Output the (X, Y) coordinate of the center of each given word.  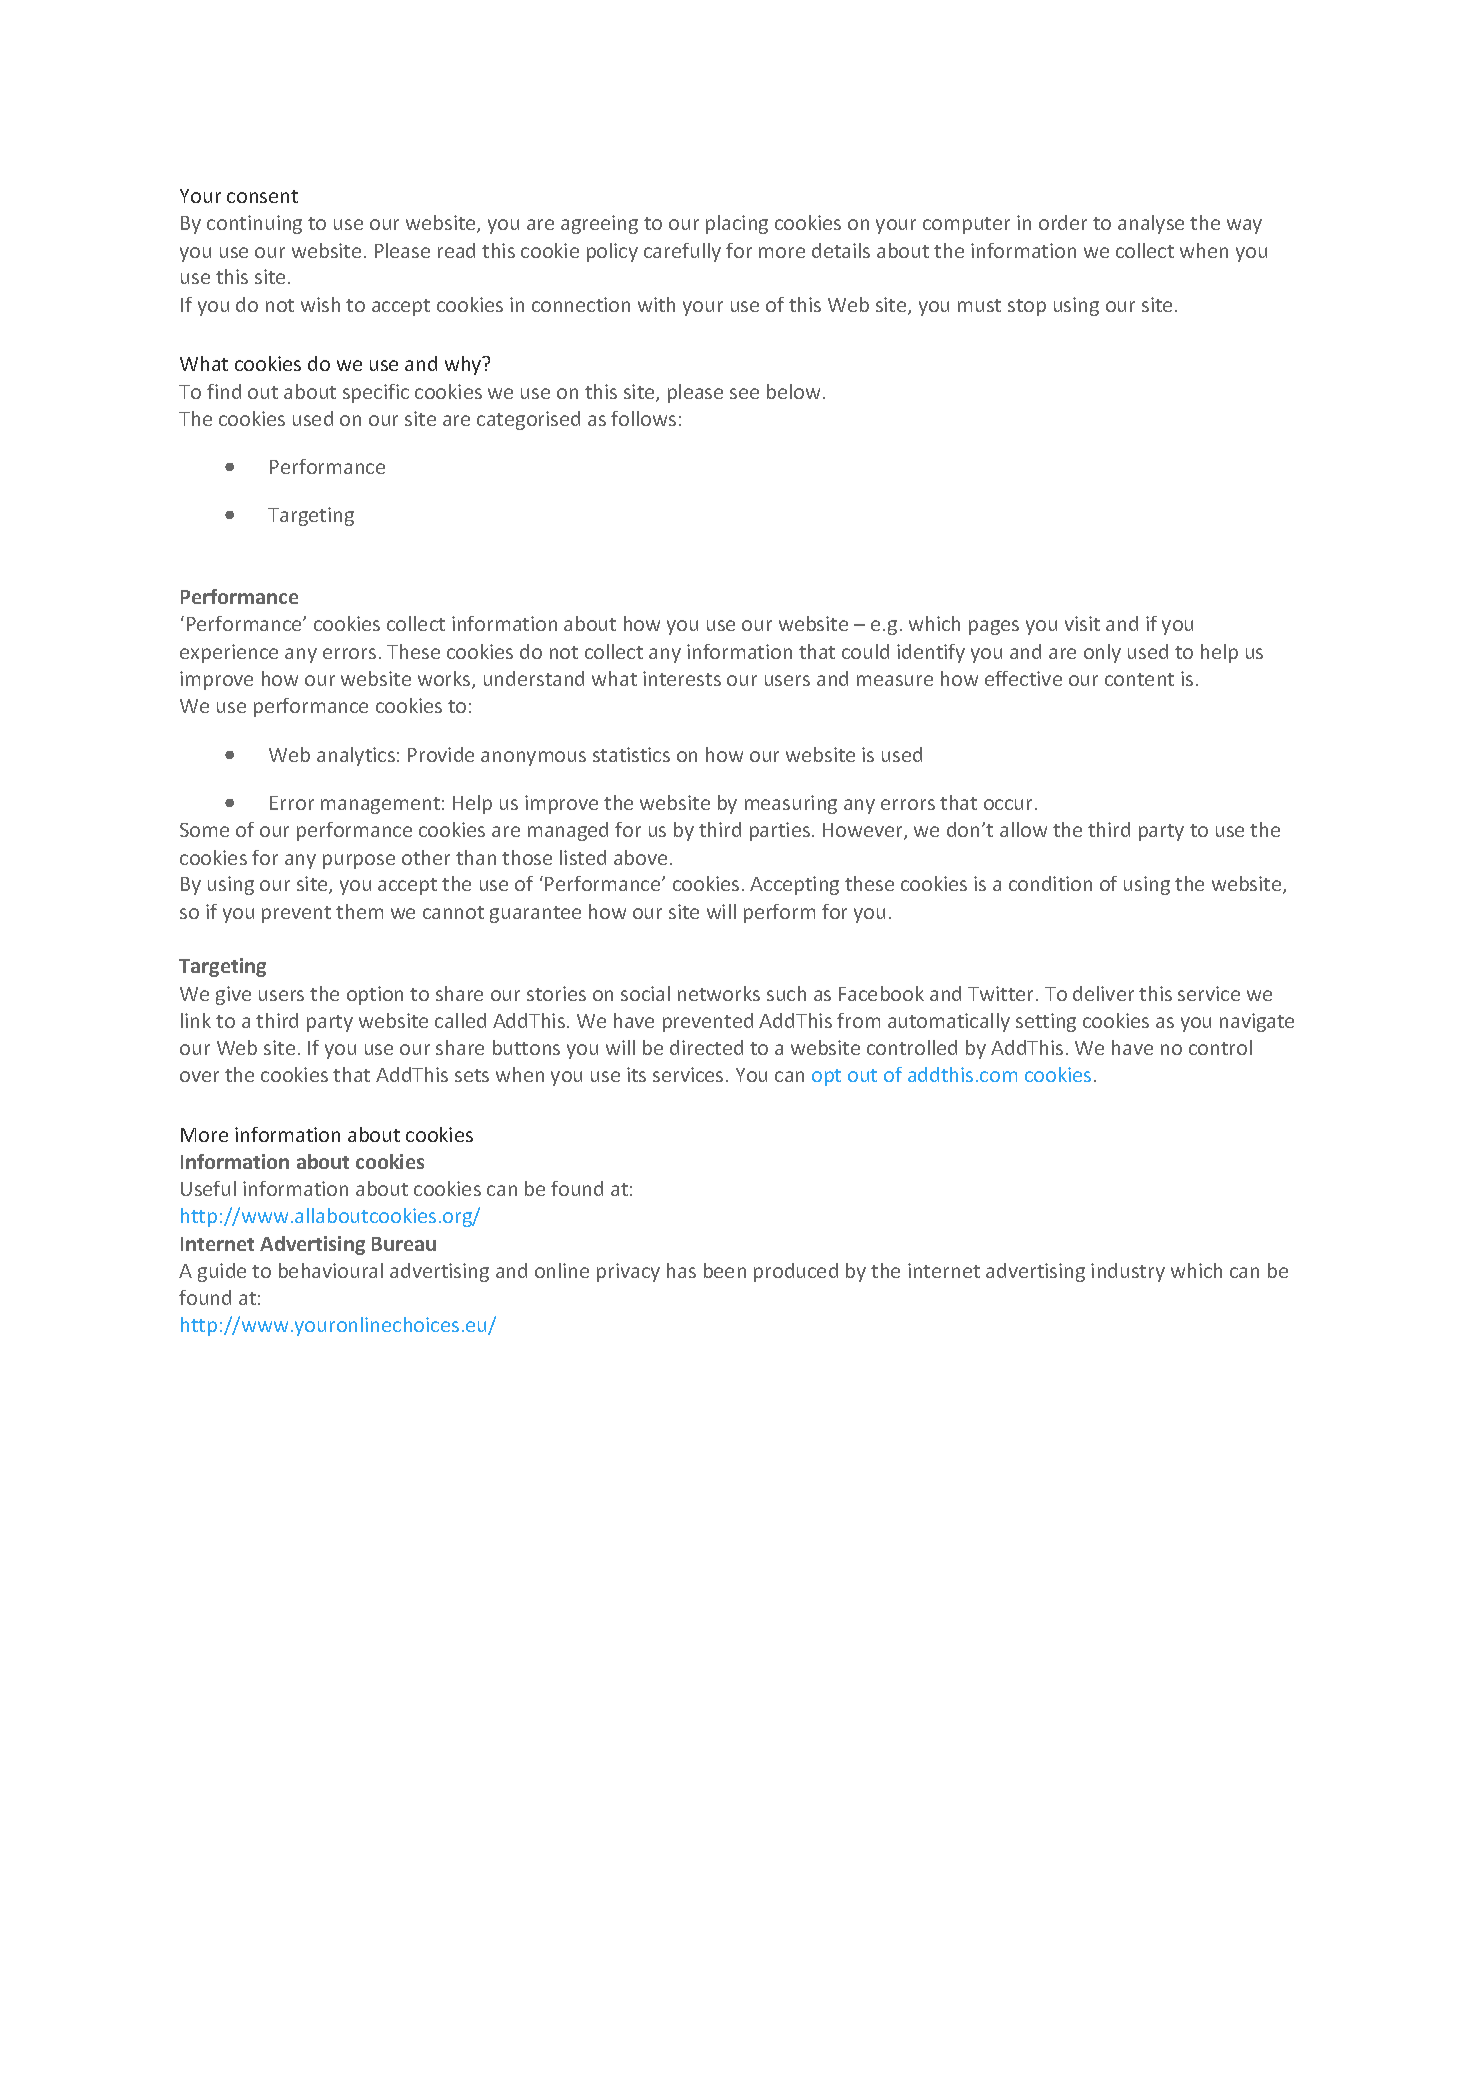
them (359, 911)
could (865, 651)
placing (737, 224)
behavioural (331, 1270)
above (640, 857)
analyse (1151, 224)
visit (1082, 623)
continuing (254, 224)
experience (229, 653)
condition (1050, 883)
